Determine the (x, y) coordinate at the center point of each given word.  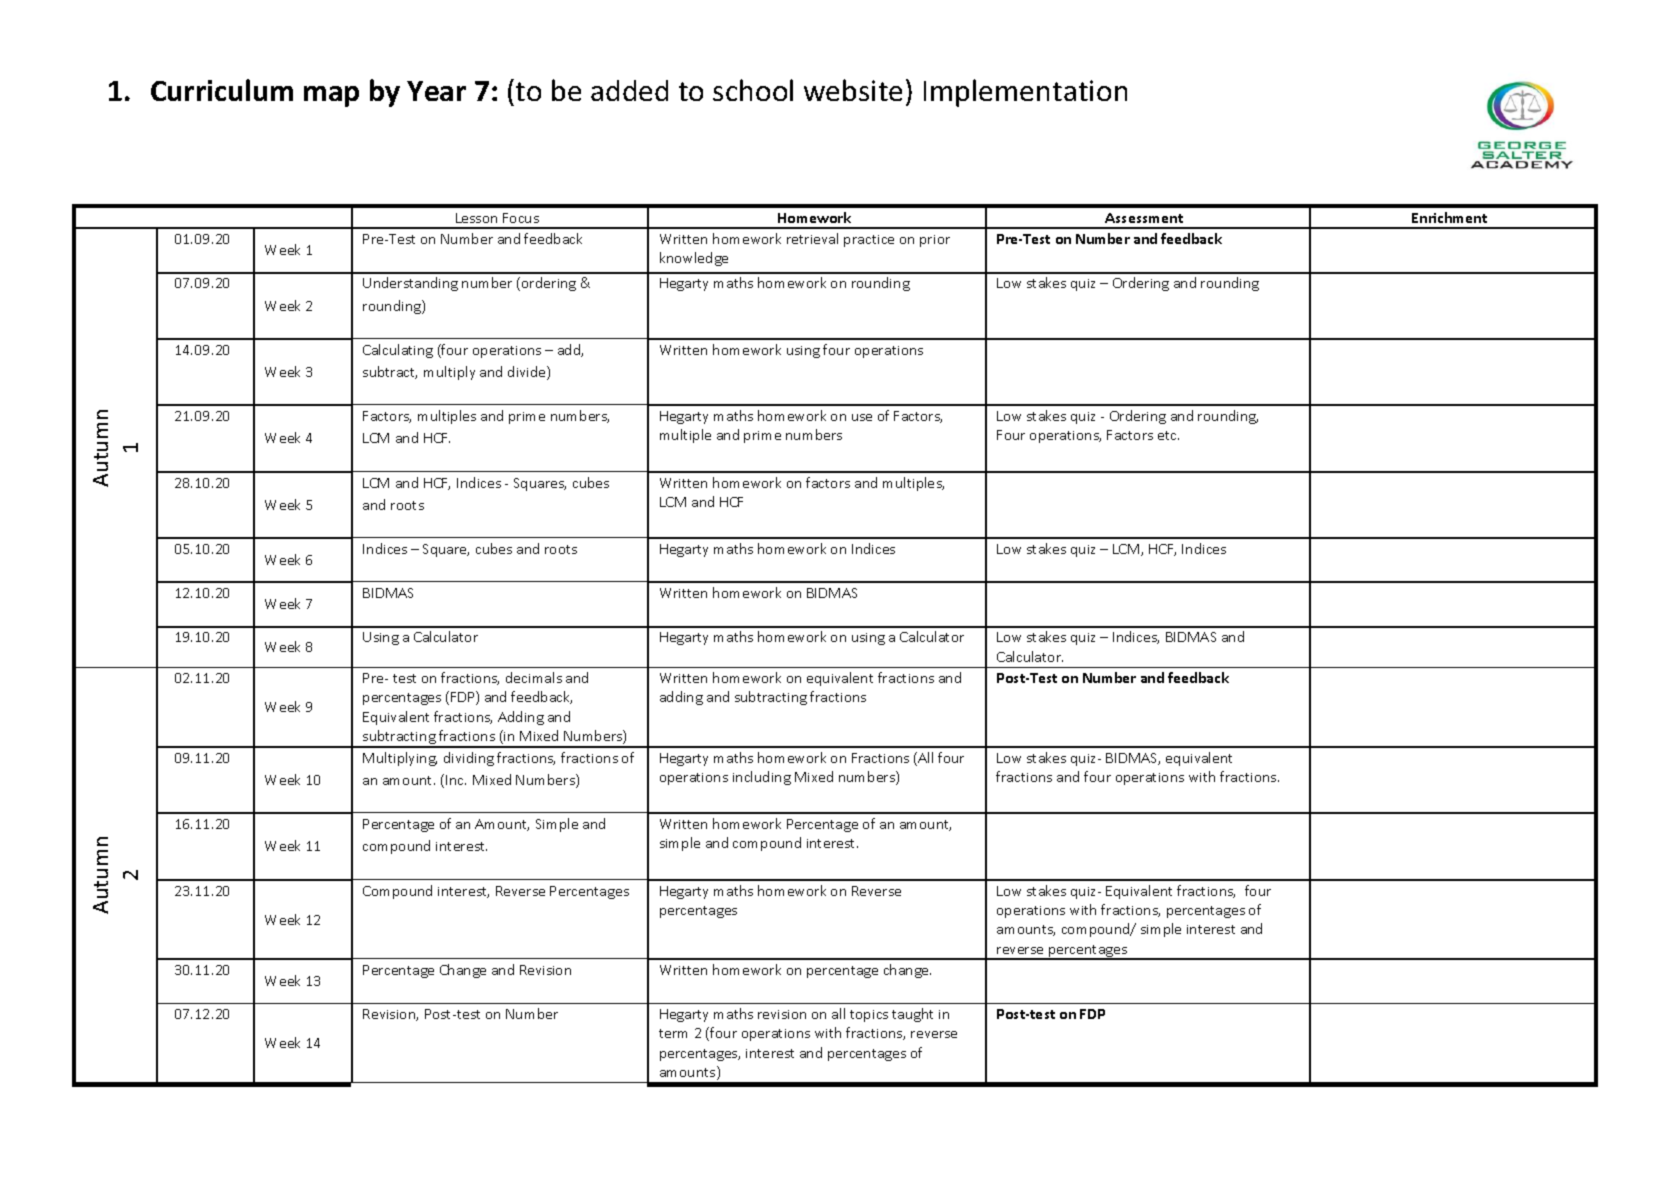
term (673, 1033)
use (862, 417)
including (762, 778)
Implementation (1025, 93)
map (331, 96)
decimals (534, 677)
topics (869, 1016)
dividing (469, 759)
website (853, 90)
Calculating (398, 351)
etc (1168, 435)
